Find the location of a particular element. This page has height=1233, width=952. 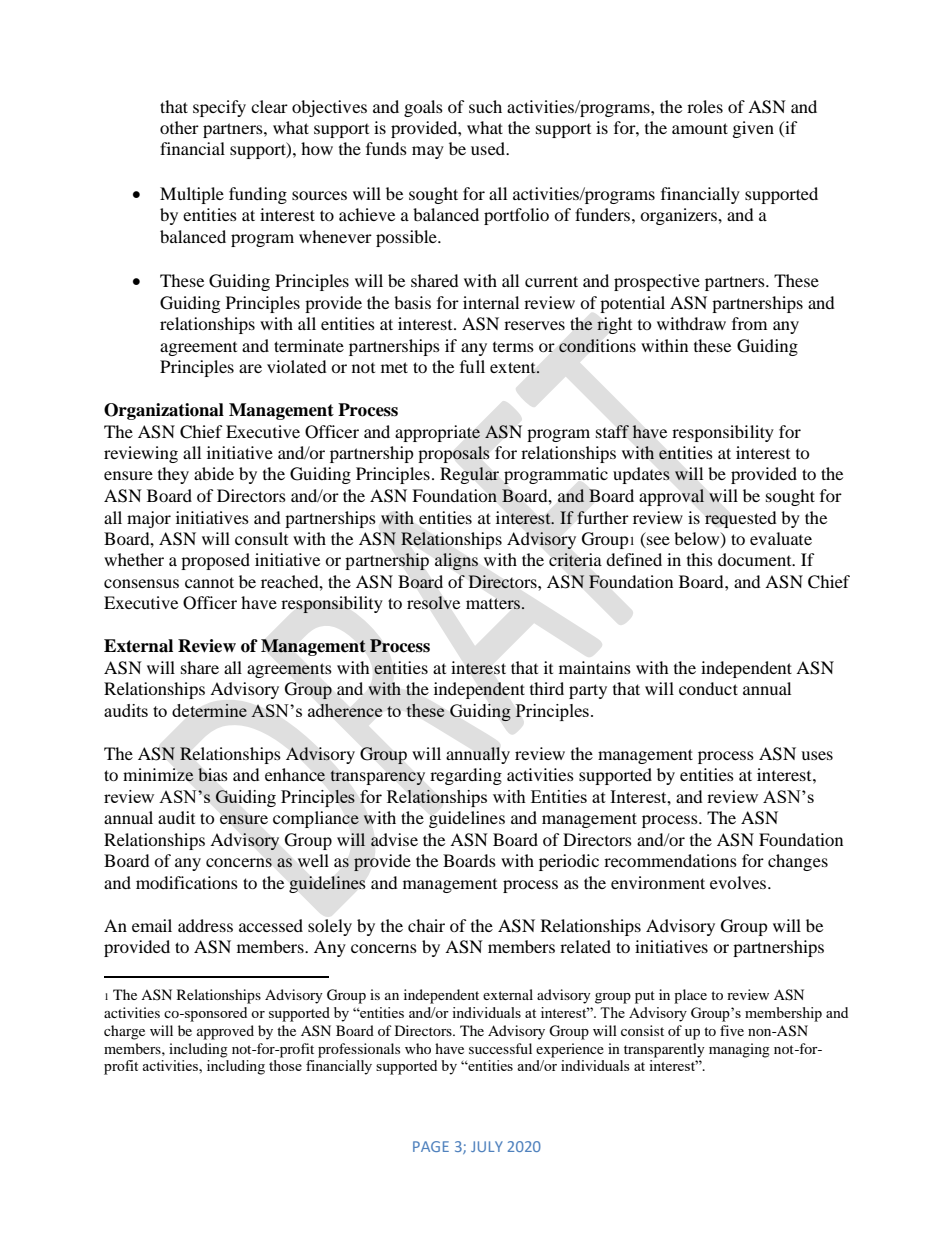

uses is located at coordinates (817, 755).
